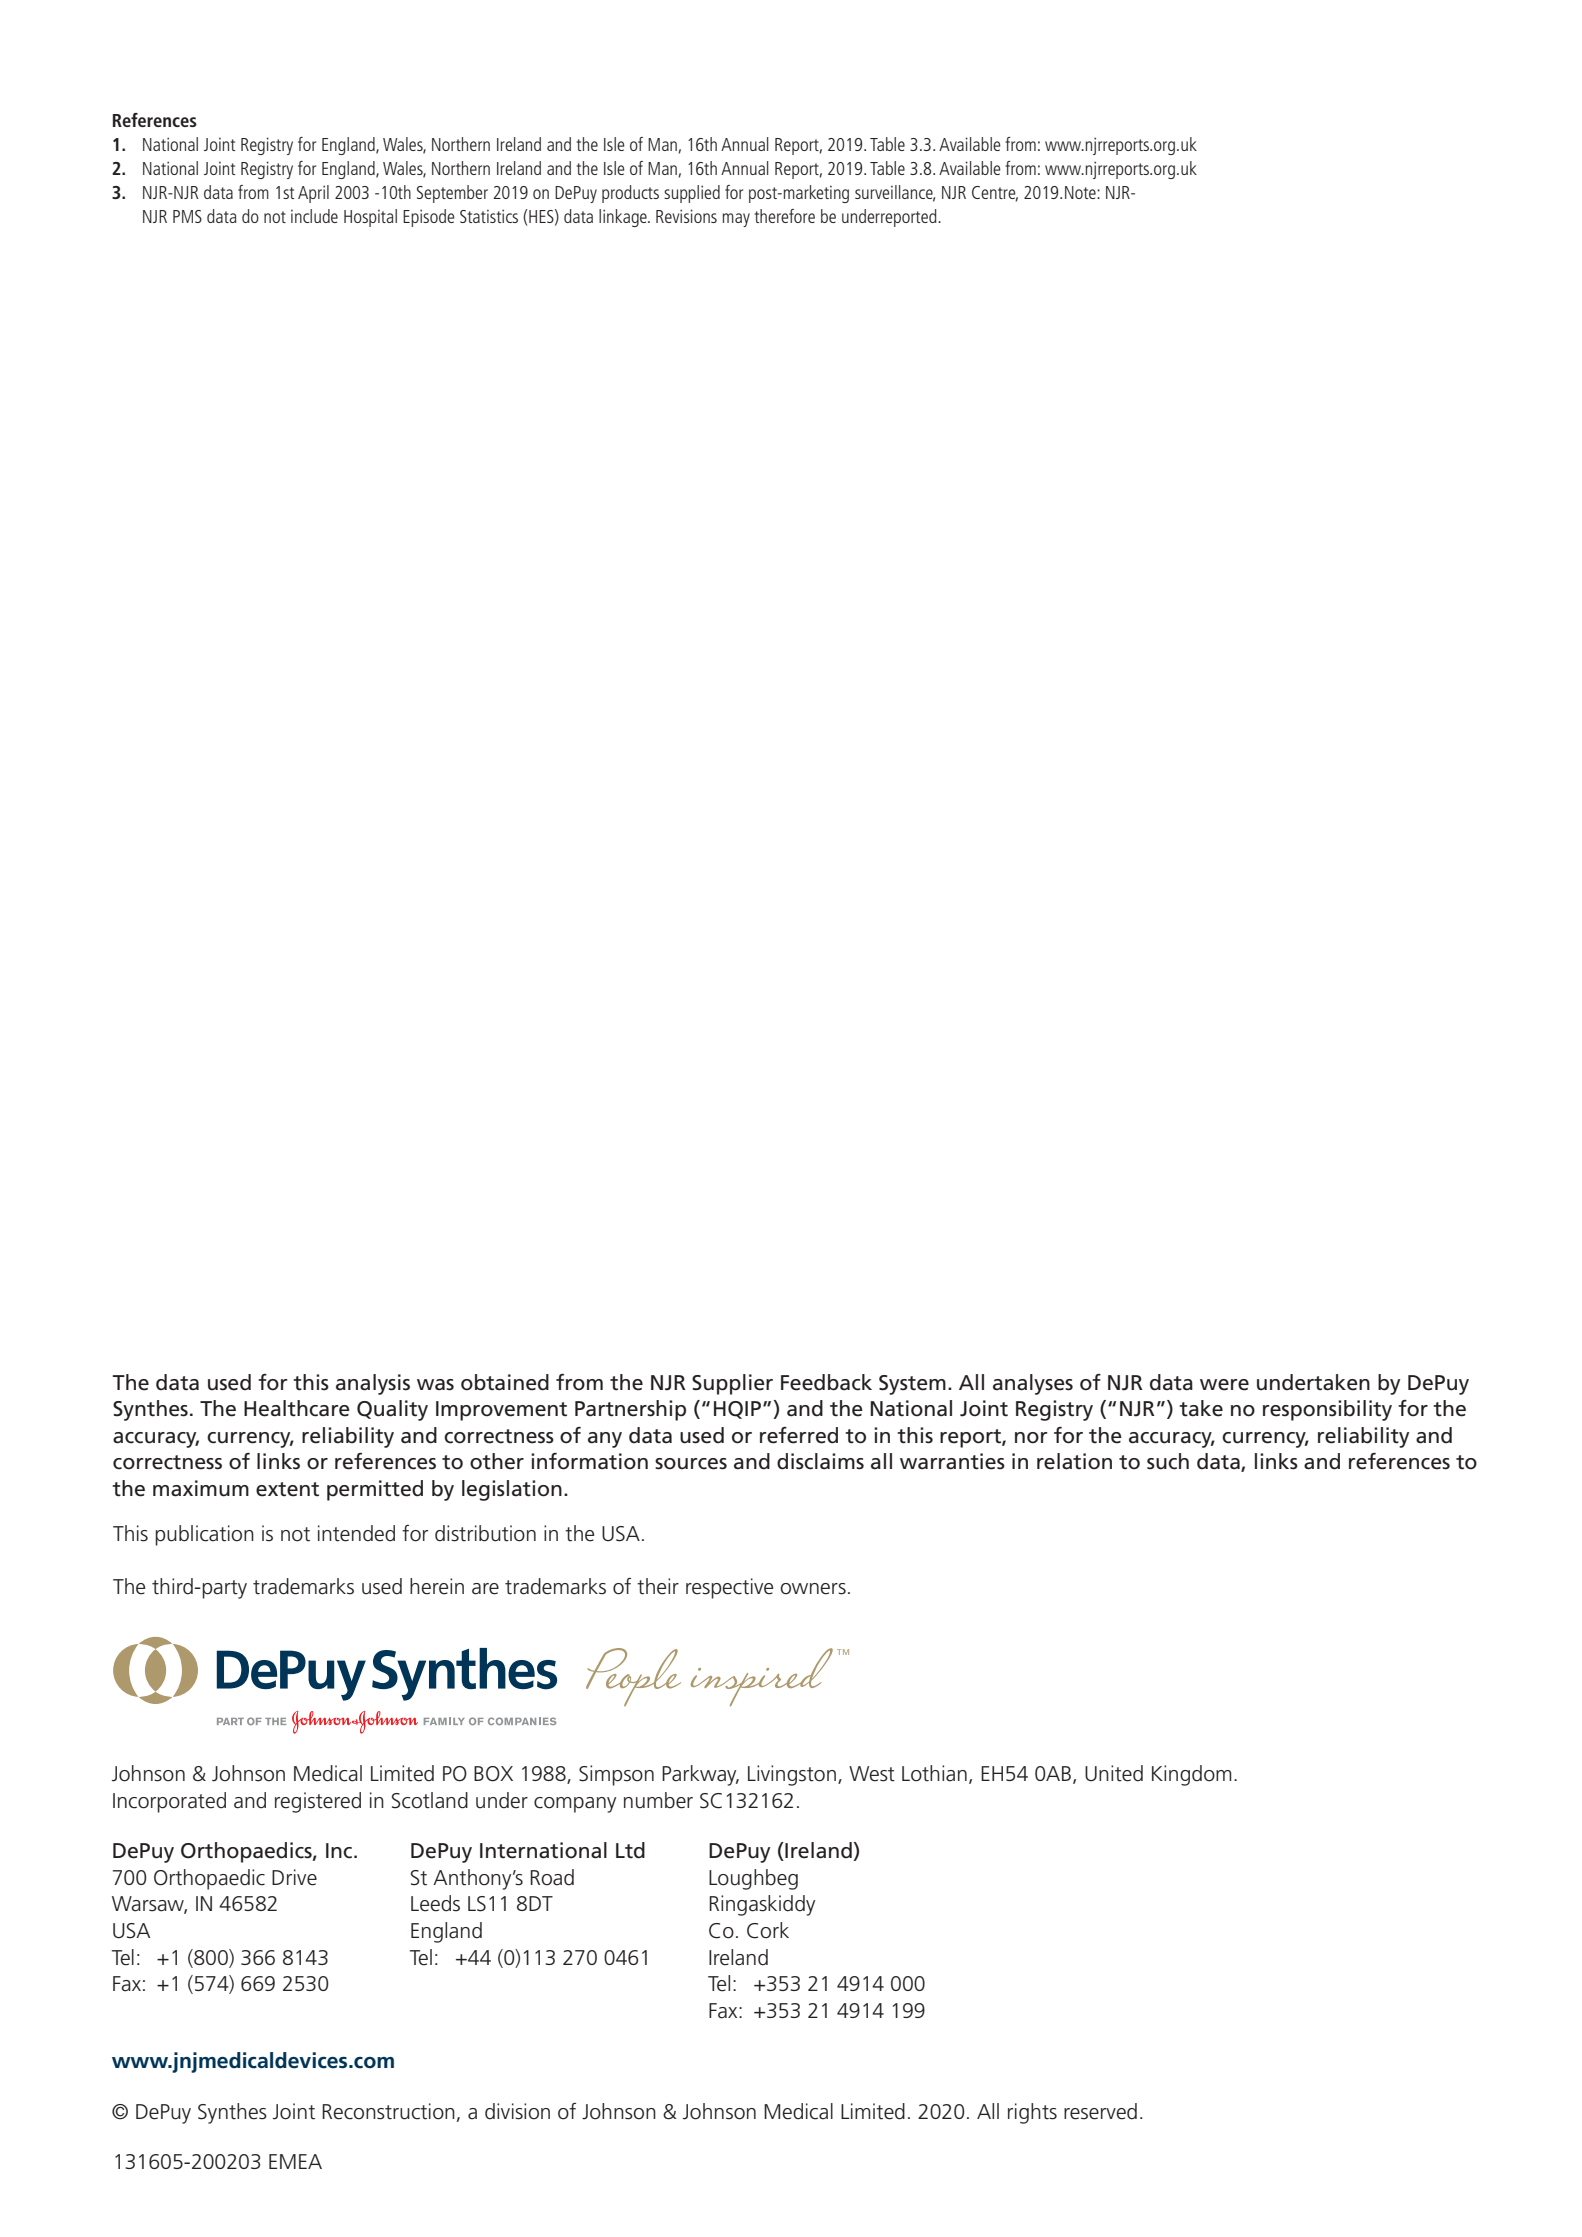 This image has height=2237, width=1582. I want to click on reserved, so click(1100, 2111).
